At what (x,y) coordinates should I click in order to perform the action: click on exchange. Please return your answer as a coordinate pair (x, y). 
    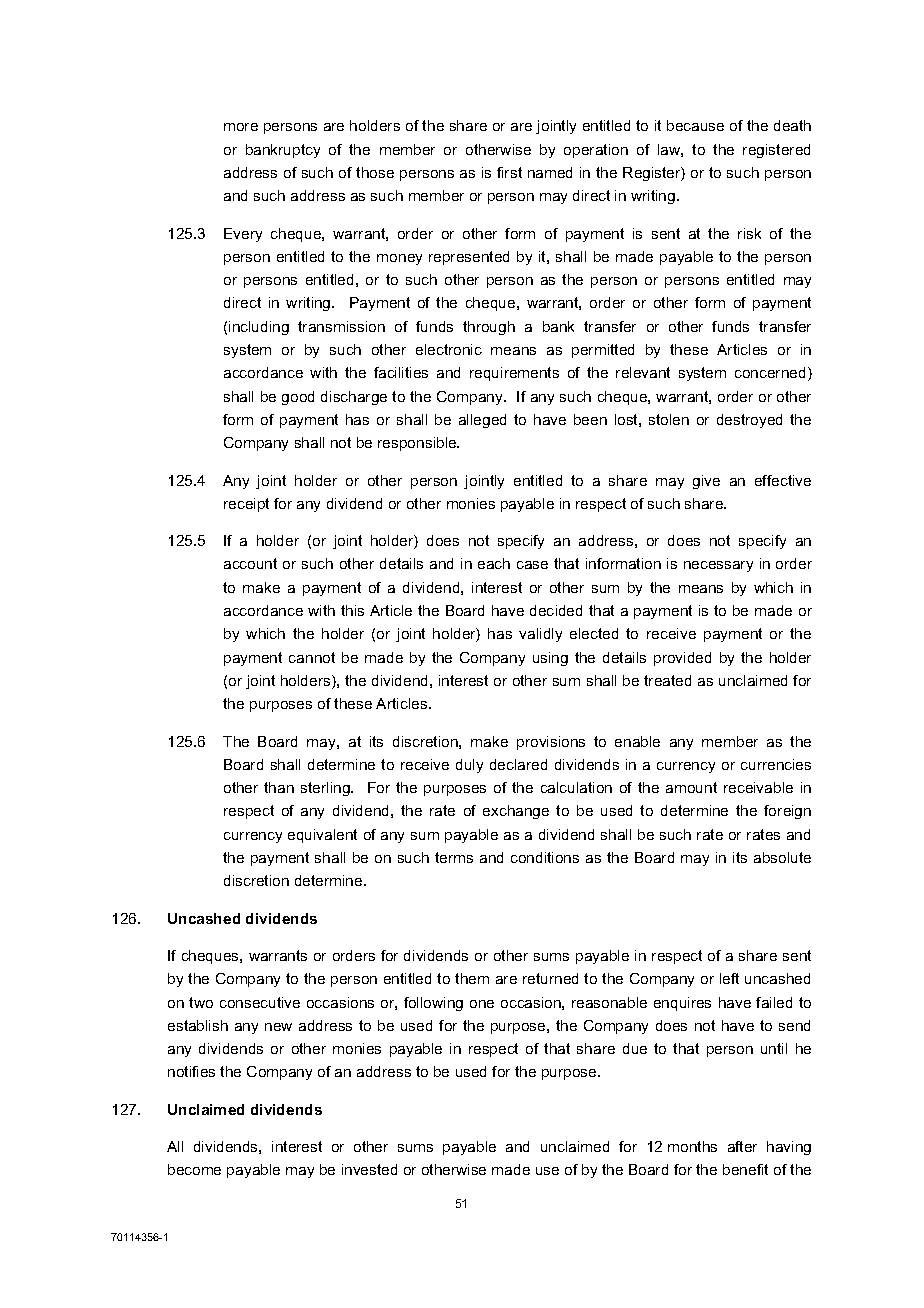
    Looking at the image, I should click on (516, 812).
